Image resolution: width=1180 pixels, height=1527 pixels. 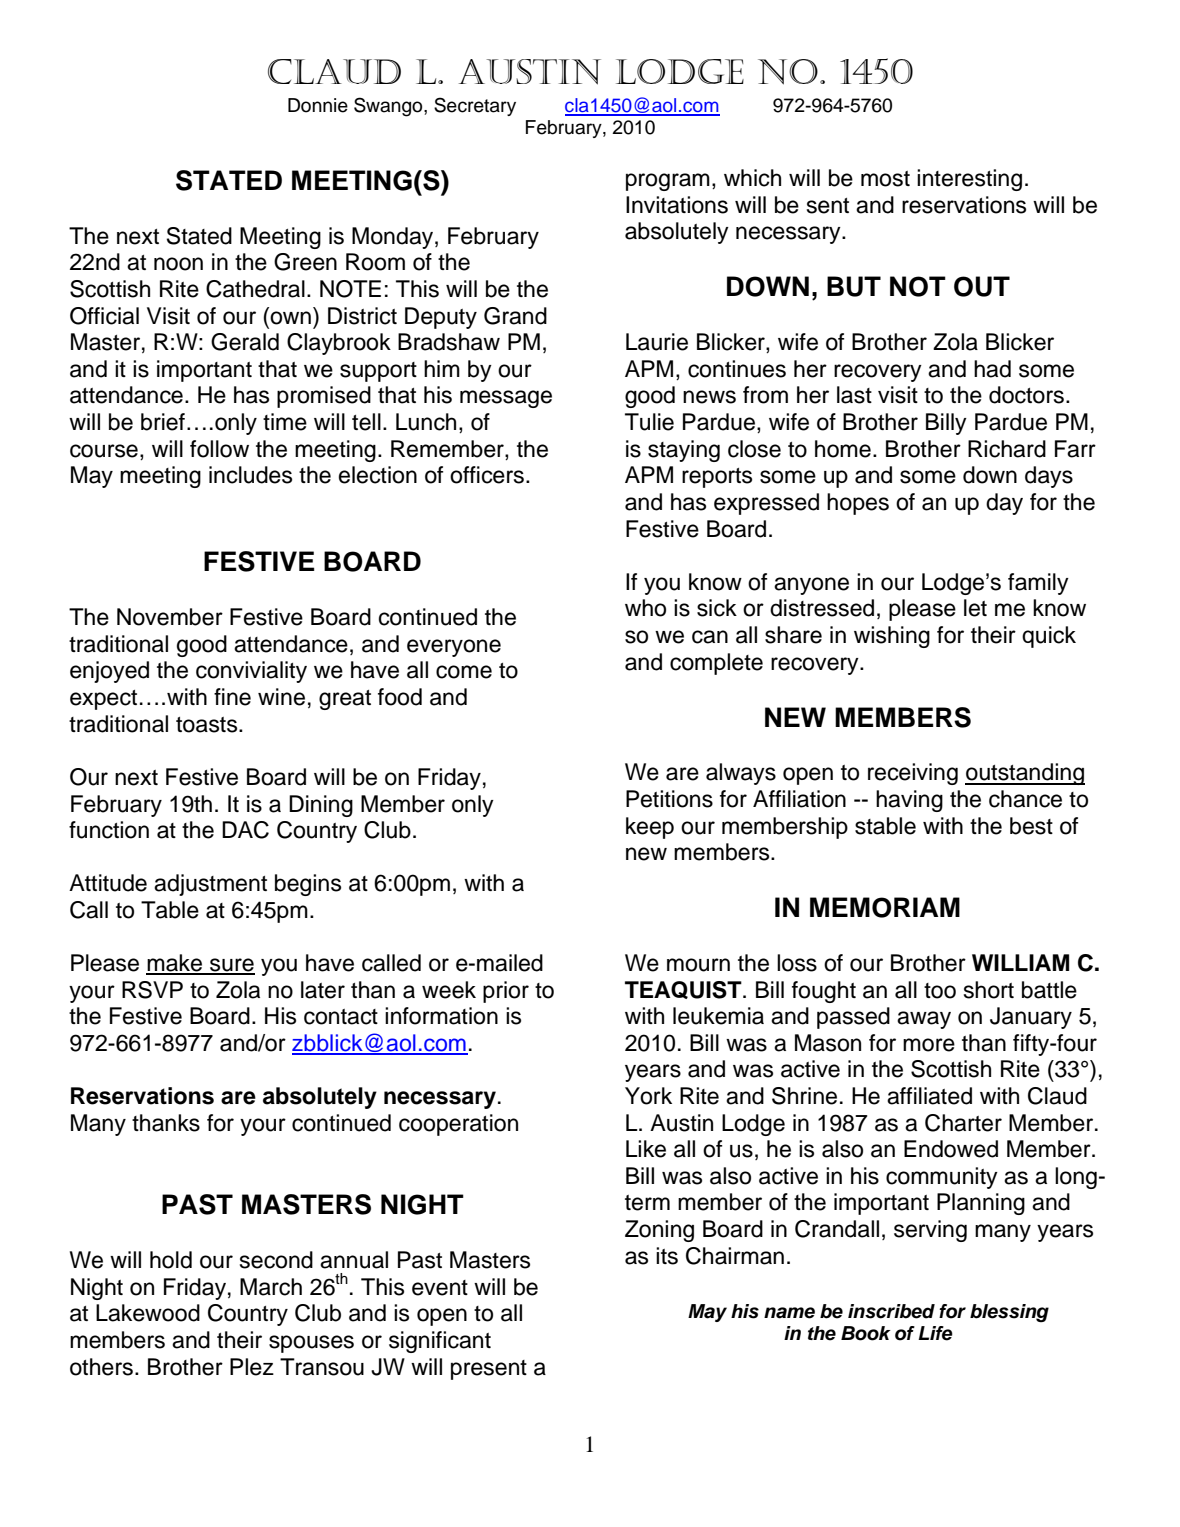 What do you see at coordinates (969, 180) in the screenshot?
I see `interesting` at bounding box center [969, 180].
